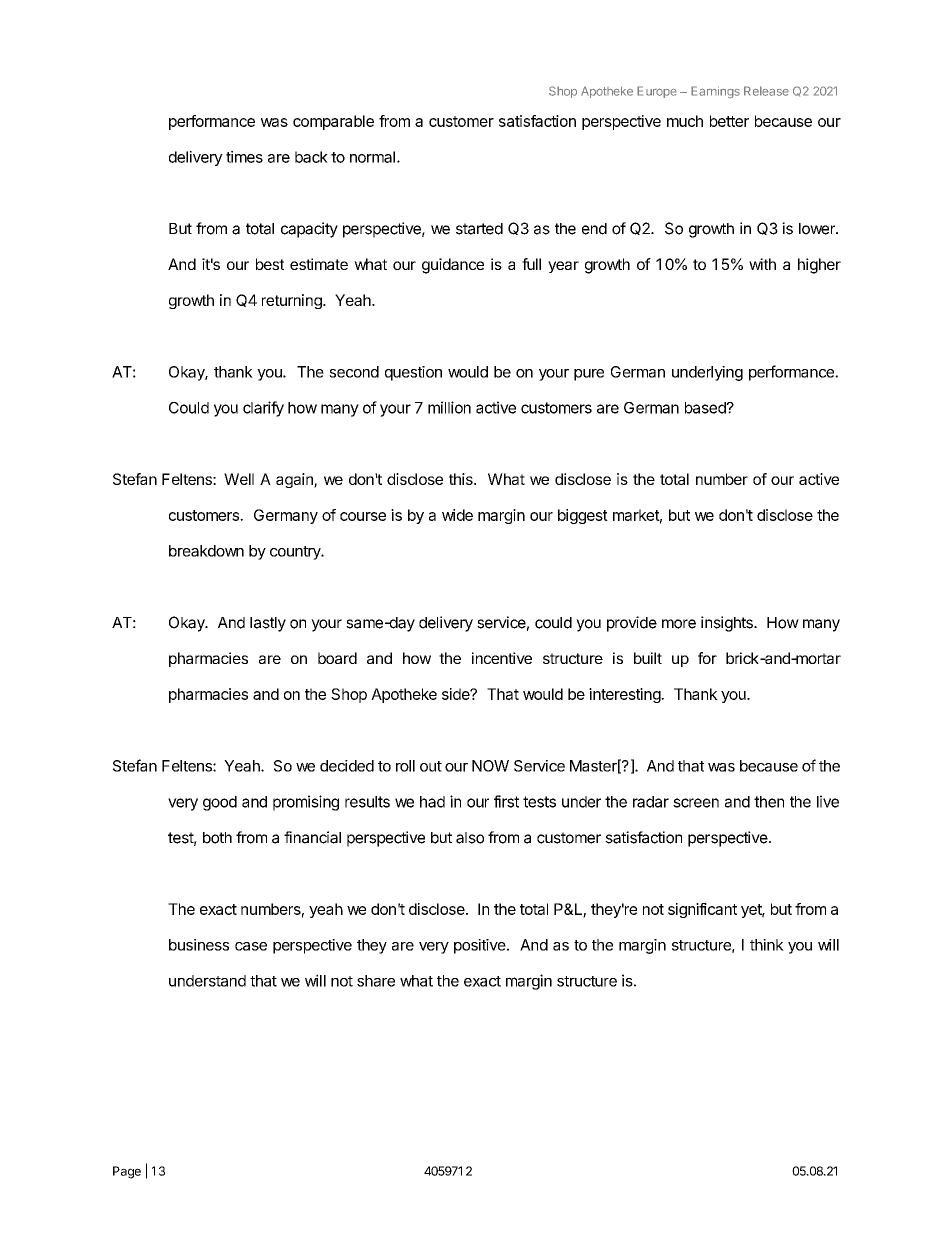  I want to click on think, so click(767, 945).
